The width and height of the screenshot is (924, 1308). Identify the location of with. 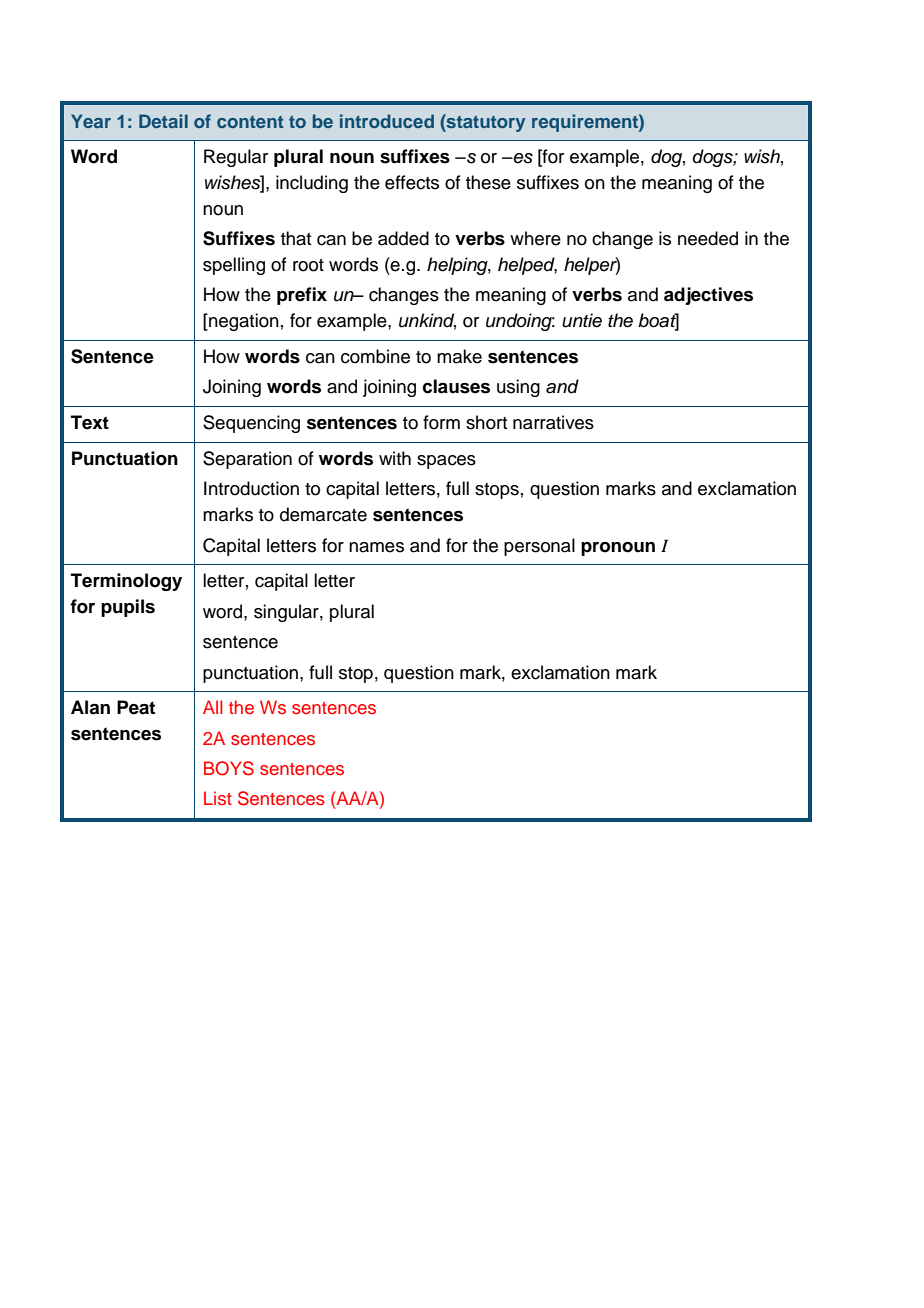
(395, 458).
